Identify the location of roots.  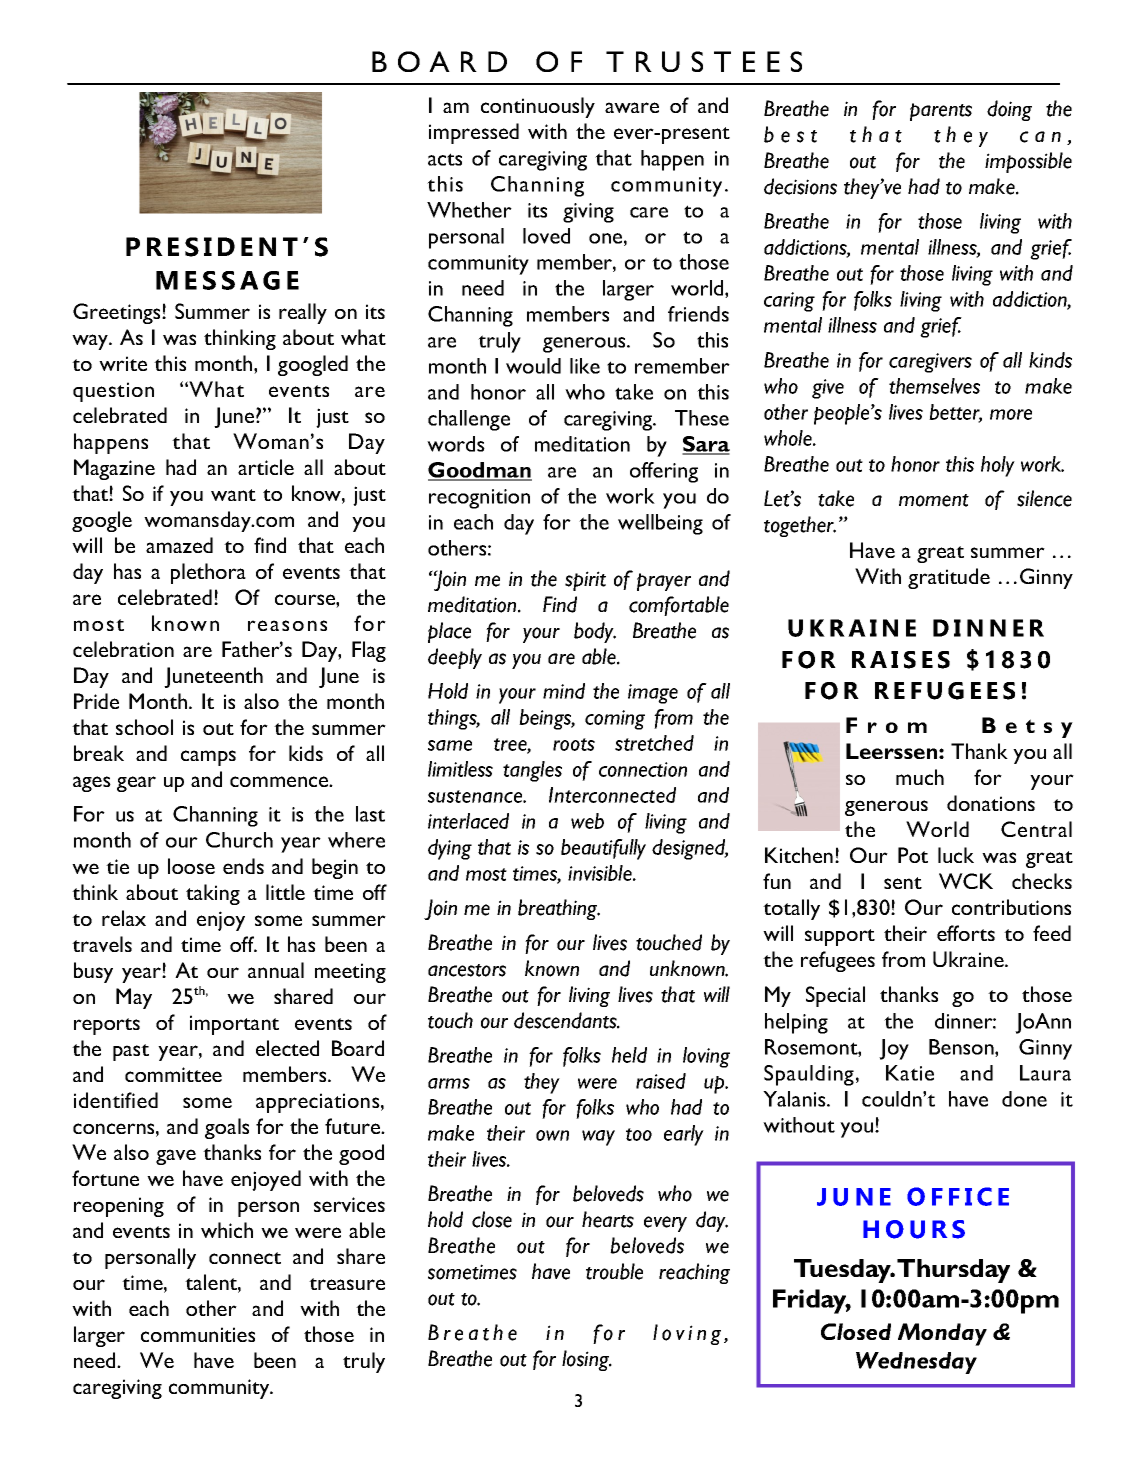
(574, 744).
